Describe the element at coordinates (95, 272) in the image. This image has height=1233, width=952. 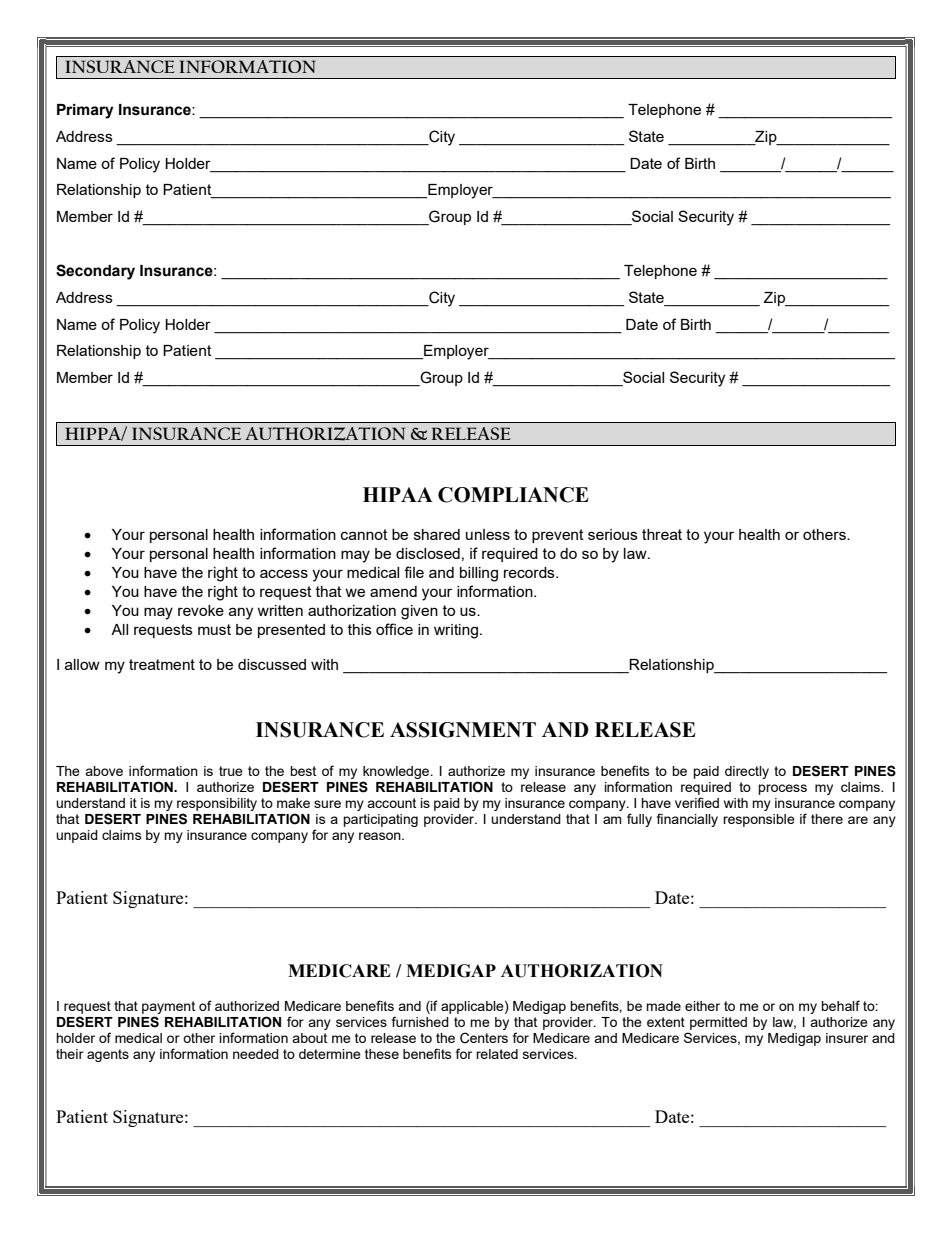
I see `Secondary` at that location.
